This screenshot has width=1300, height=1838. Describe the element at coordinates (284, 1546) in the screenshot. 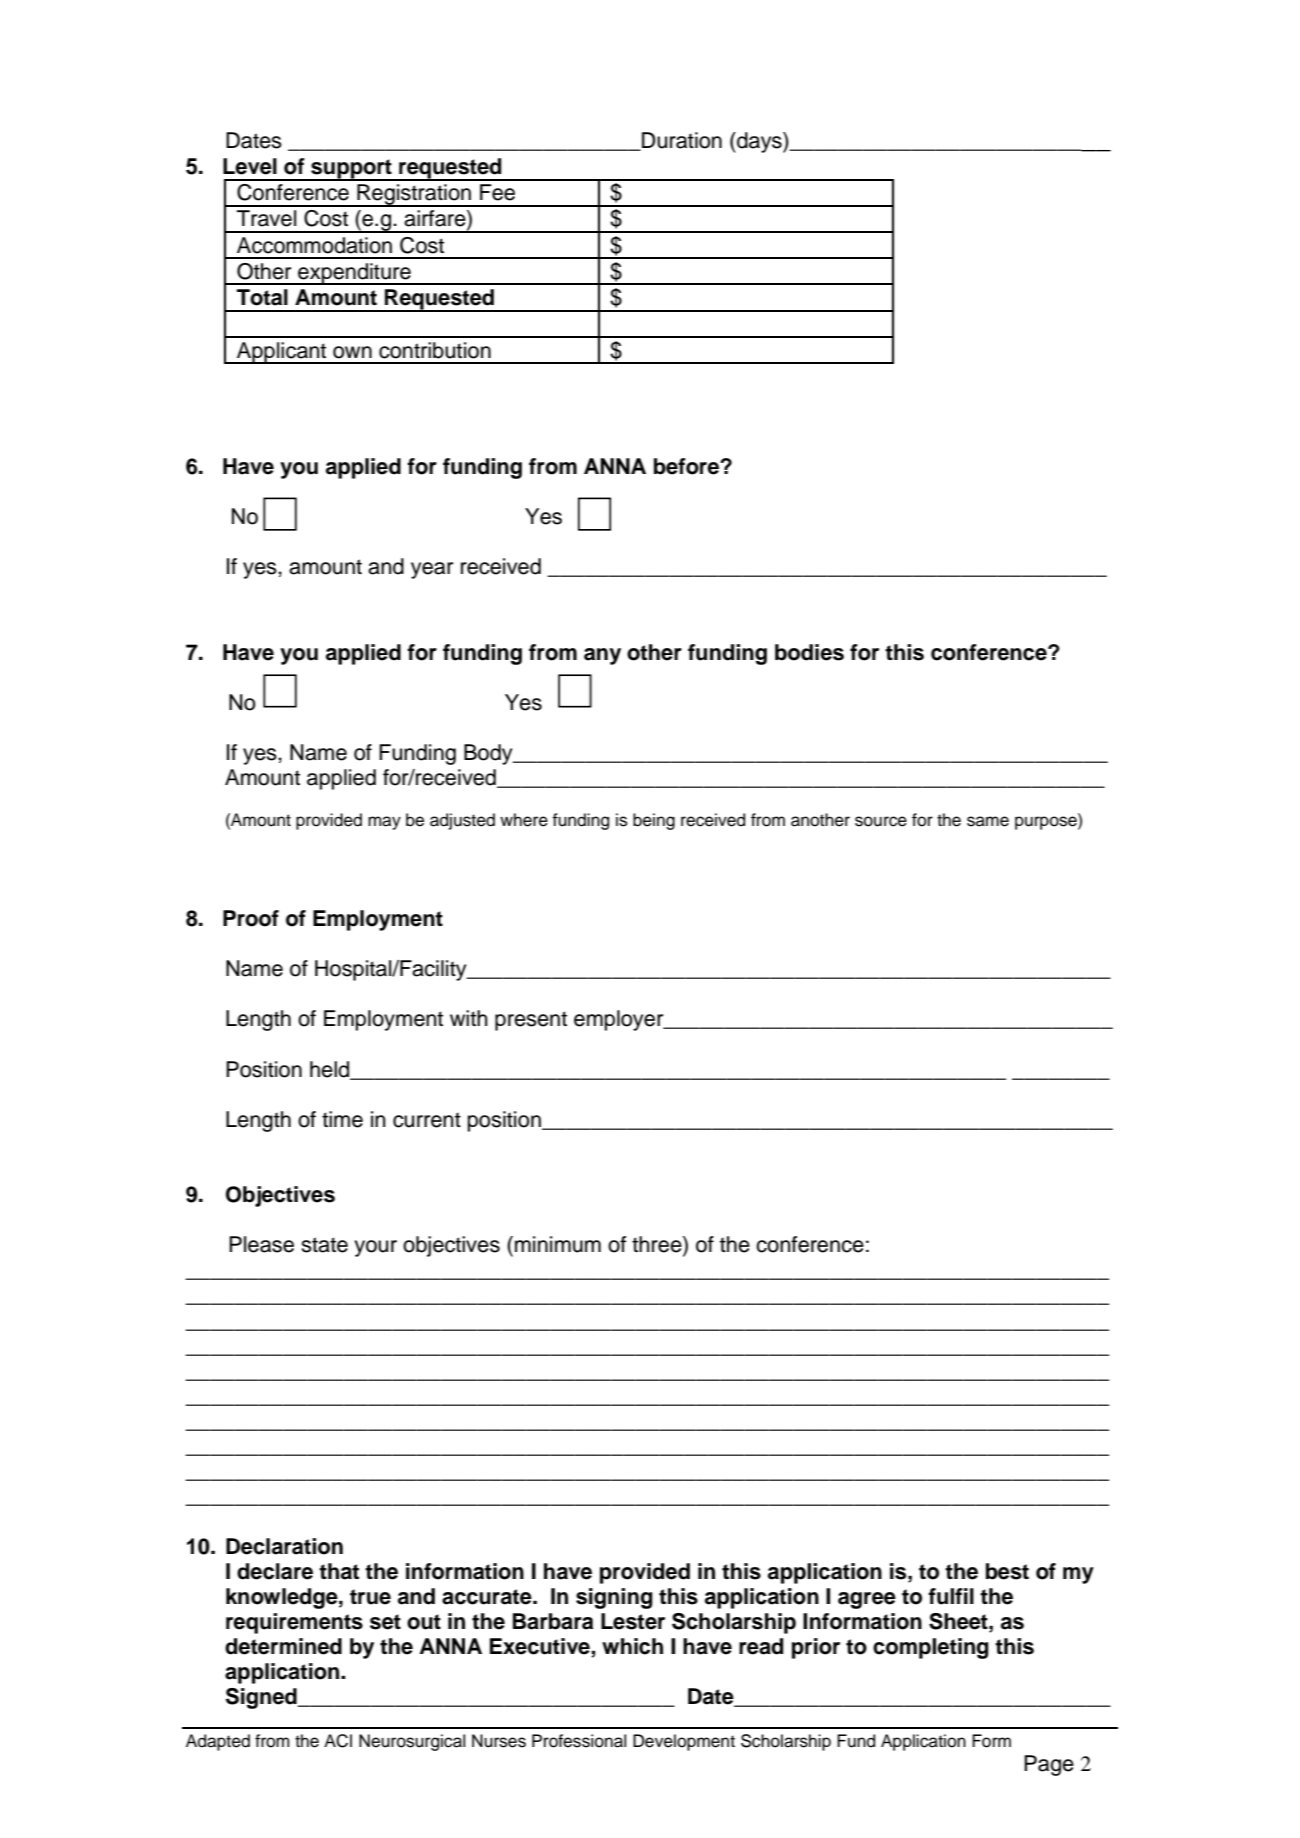

I see `Declaration` at that location.
